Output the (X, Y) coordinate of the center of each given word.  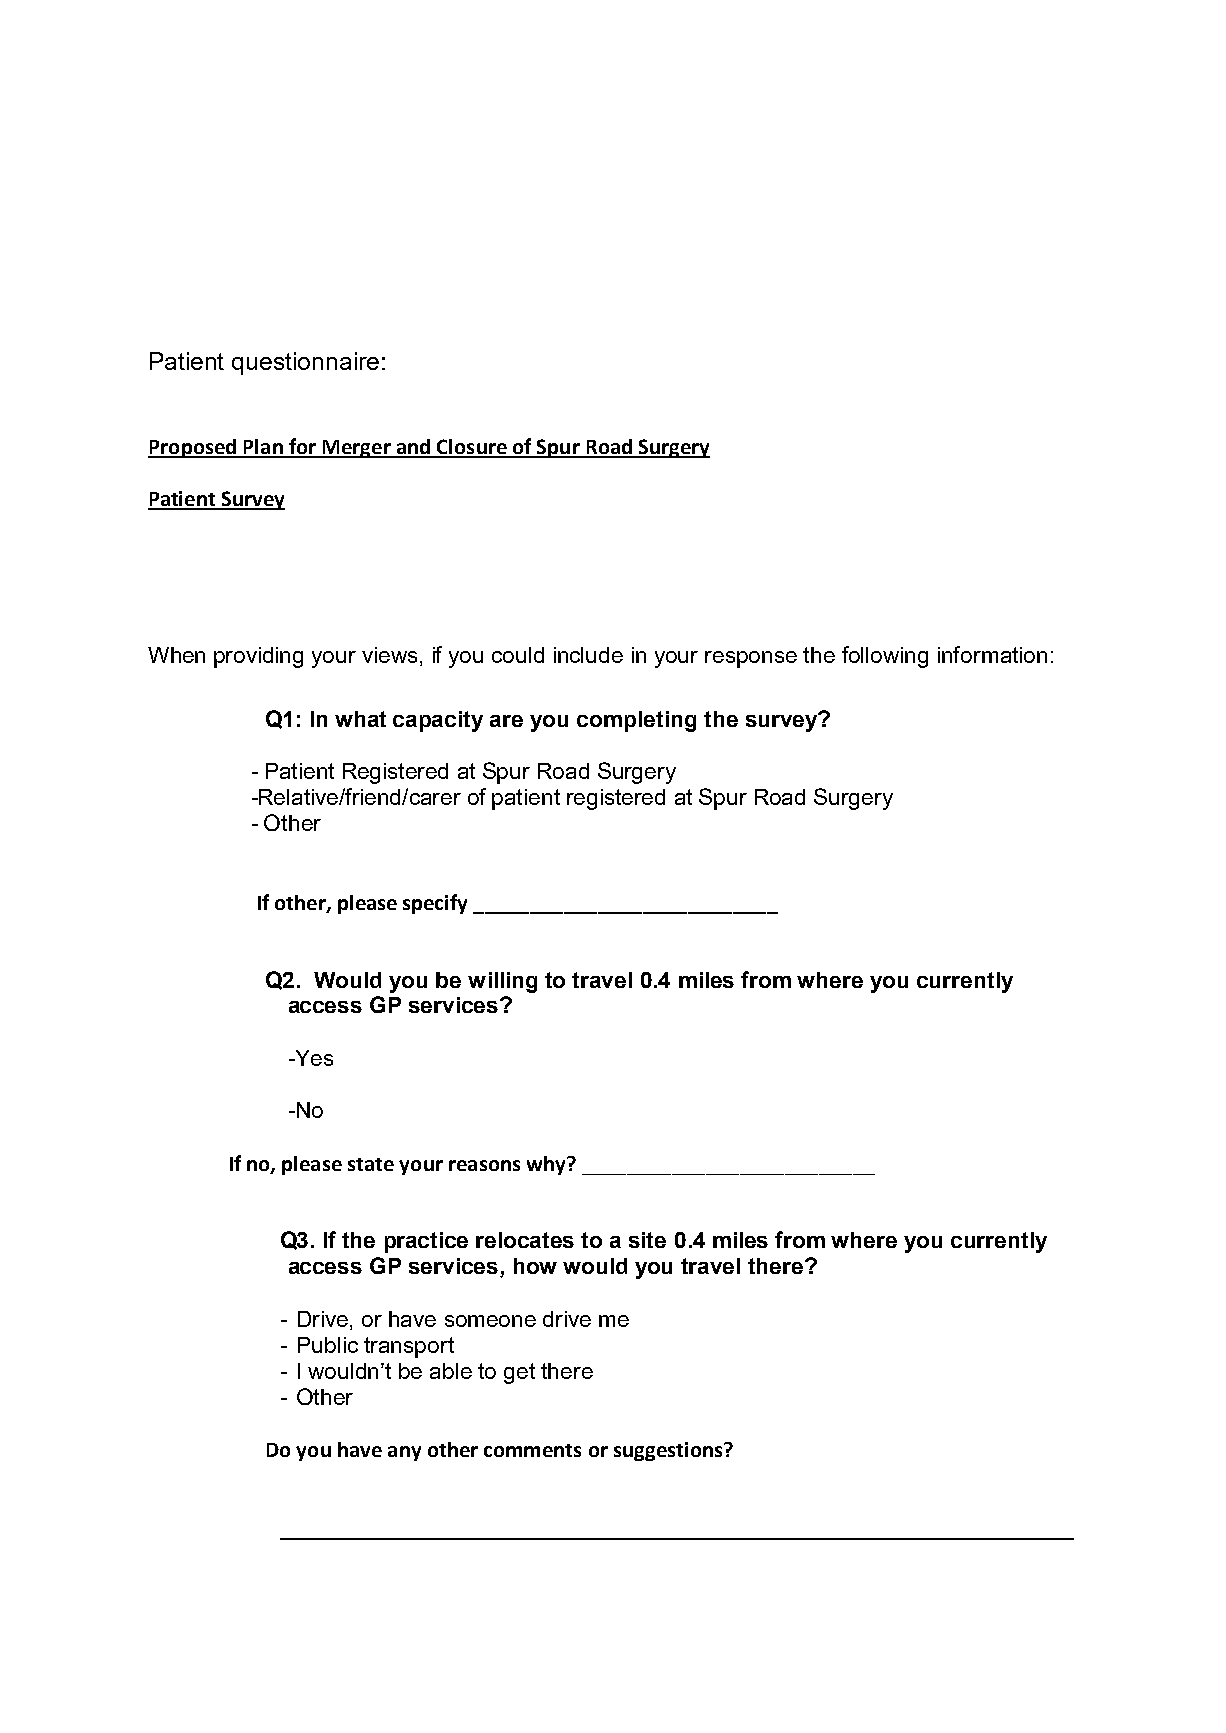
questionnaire (305, 363)
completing (636, 721)
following (885, 657)
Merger (356, 449)
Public (328, 1345)
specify (435, 904)
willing (502, 982)
